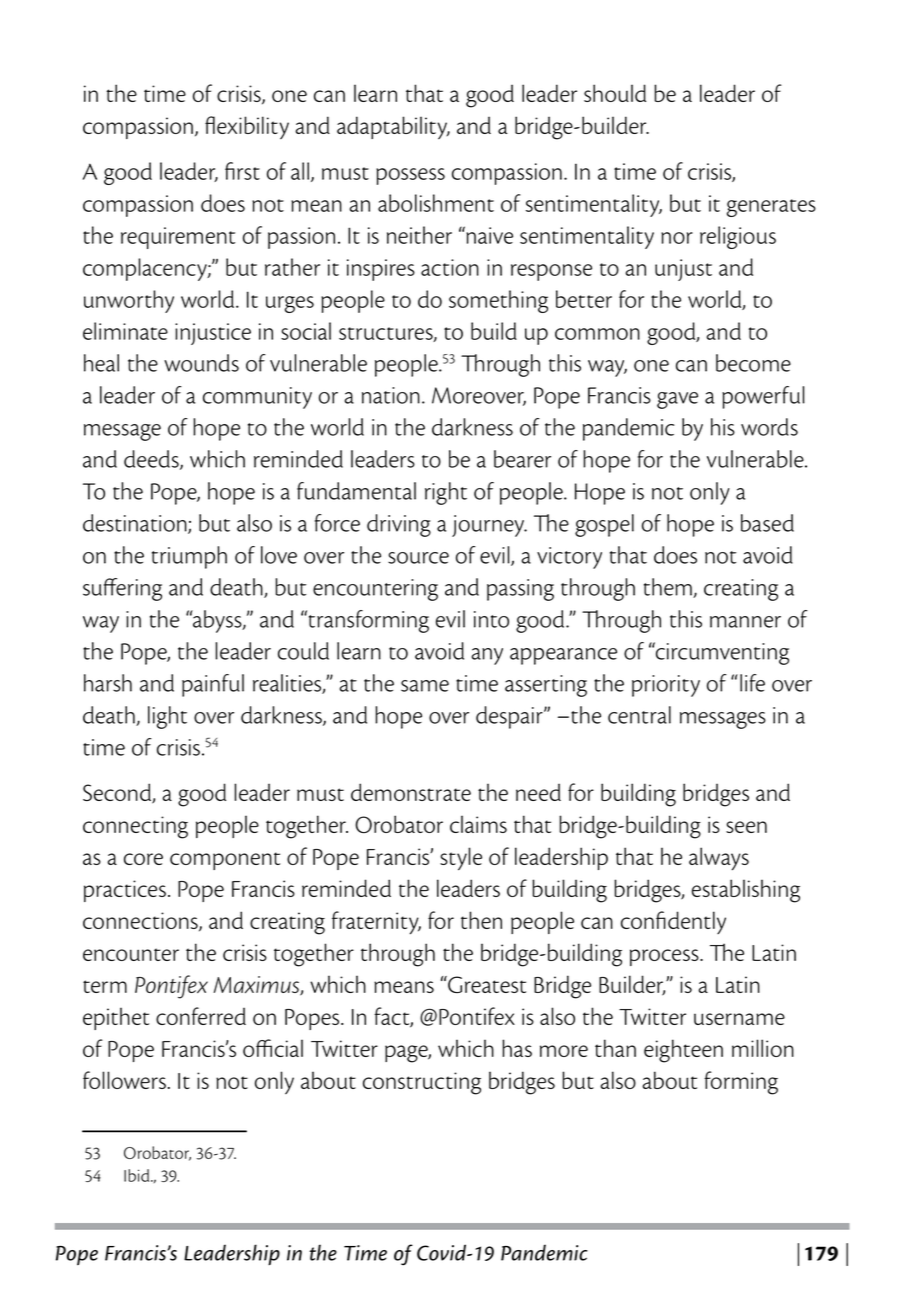  Describe the element at coordinates (201, 363) in the screenshot. I see `wounds` at that location.
